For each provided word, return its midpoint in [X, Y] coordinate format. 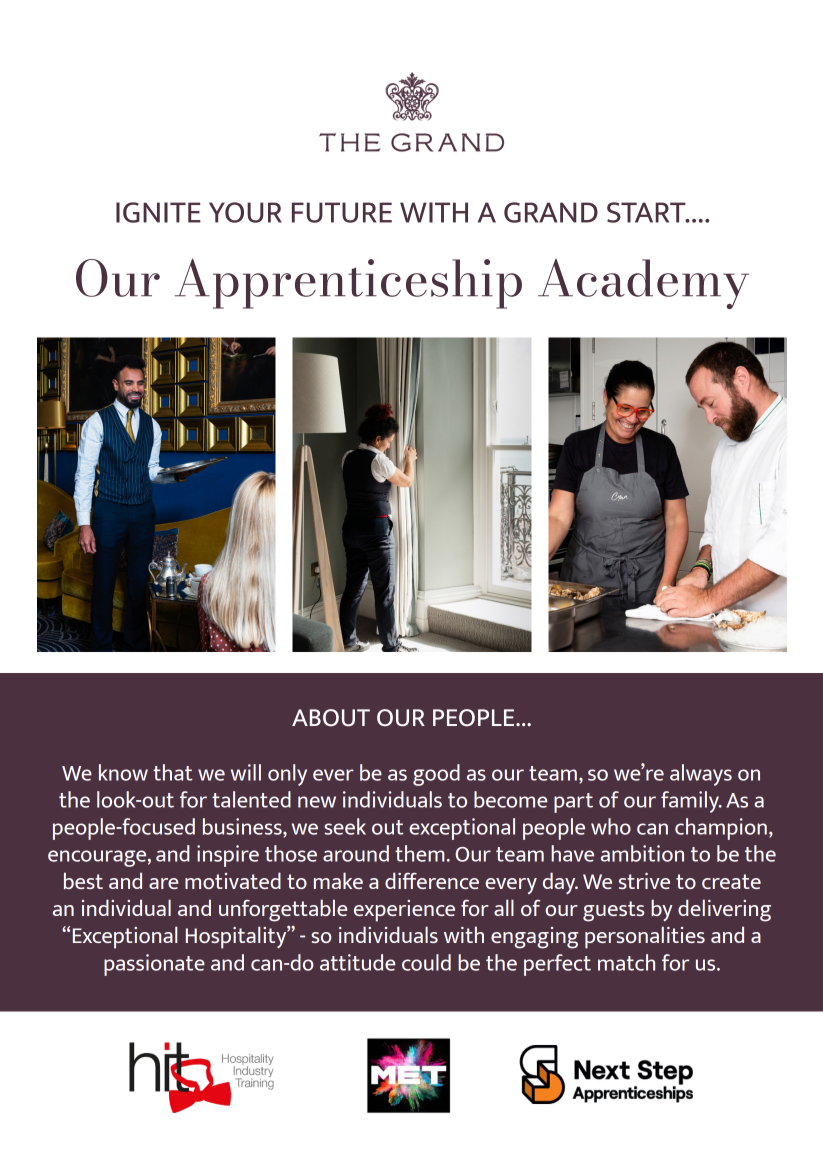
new [317, 802]
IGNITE [158, 212]
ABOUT [331, 718]
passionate [154, 965]
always [701, 775]
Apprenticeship [348, 284]
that [172, 772]
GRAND [551, 212]
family [691, 802]
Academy [643, 284]
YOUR [245, 212]
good [436, 775]
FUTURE [342, 212]
